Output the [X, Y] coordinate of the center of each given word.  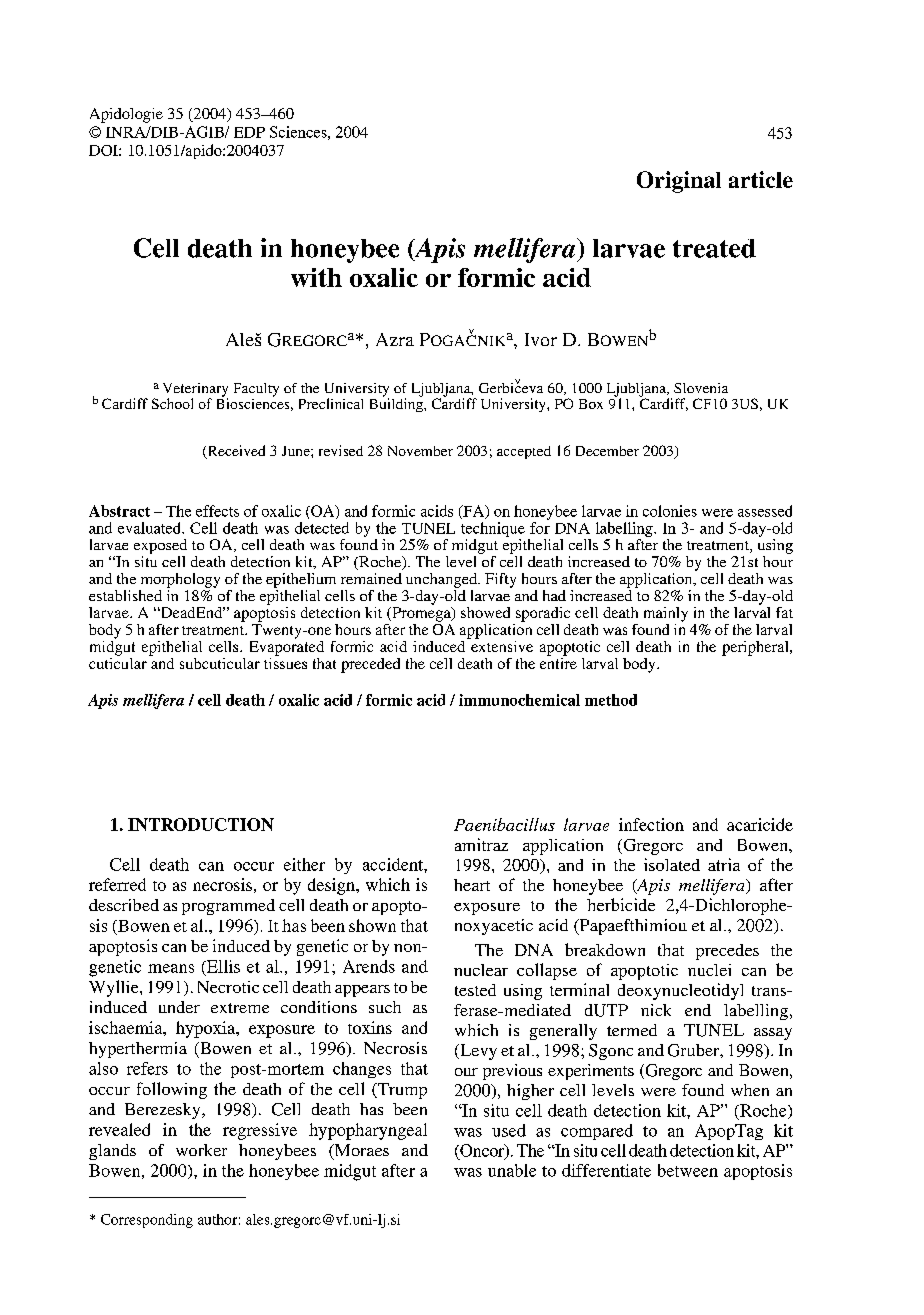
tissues [285, 662]
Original [679, 182]
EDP [249, 132]
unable [512, 1170]
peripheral [756, 648]
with [316, 277]
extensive [501, 645]
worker [201, 1150]
